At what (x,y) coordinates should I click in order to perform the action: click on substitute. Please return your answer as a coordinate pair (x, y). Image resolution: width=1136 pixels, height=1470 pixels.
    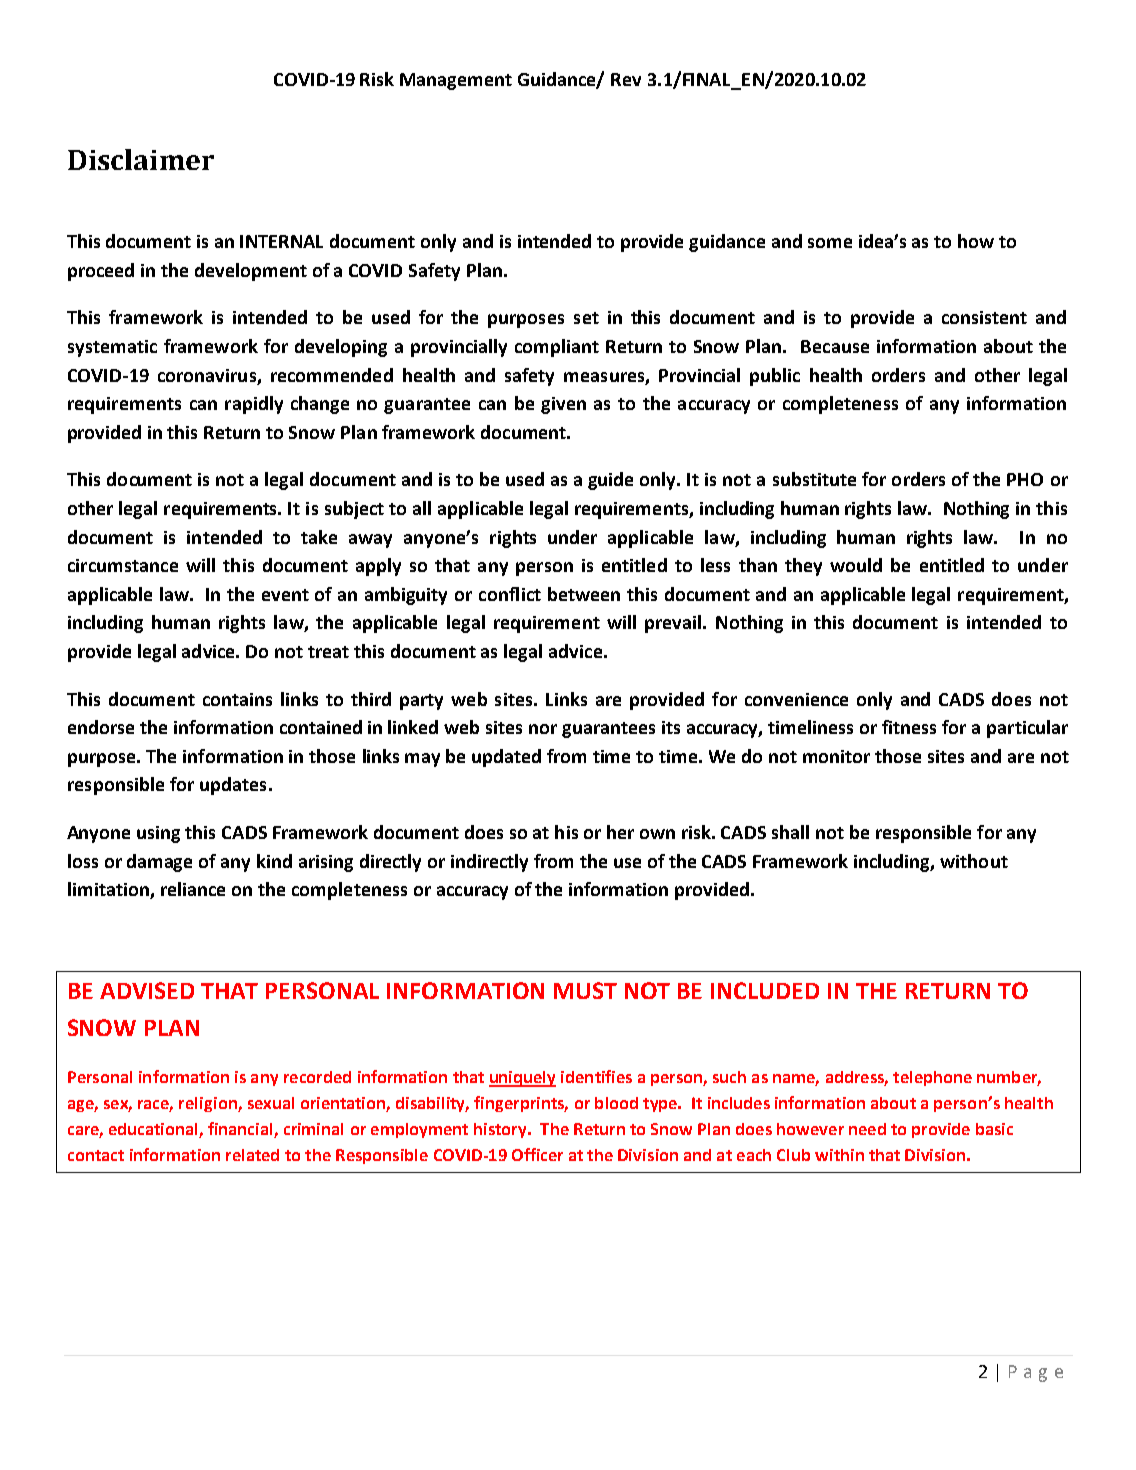
    Looking at the image, I should click on (814, 479).
